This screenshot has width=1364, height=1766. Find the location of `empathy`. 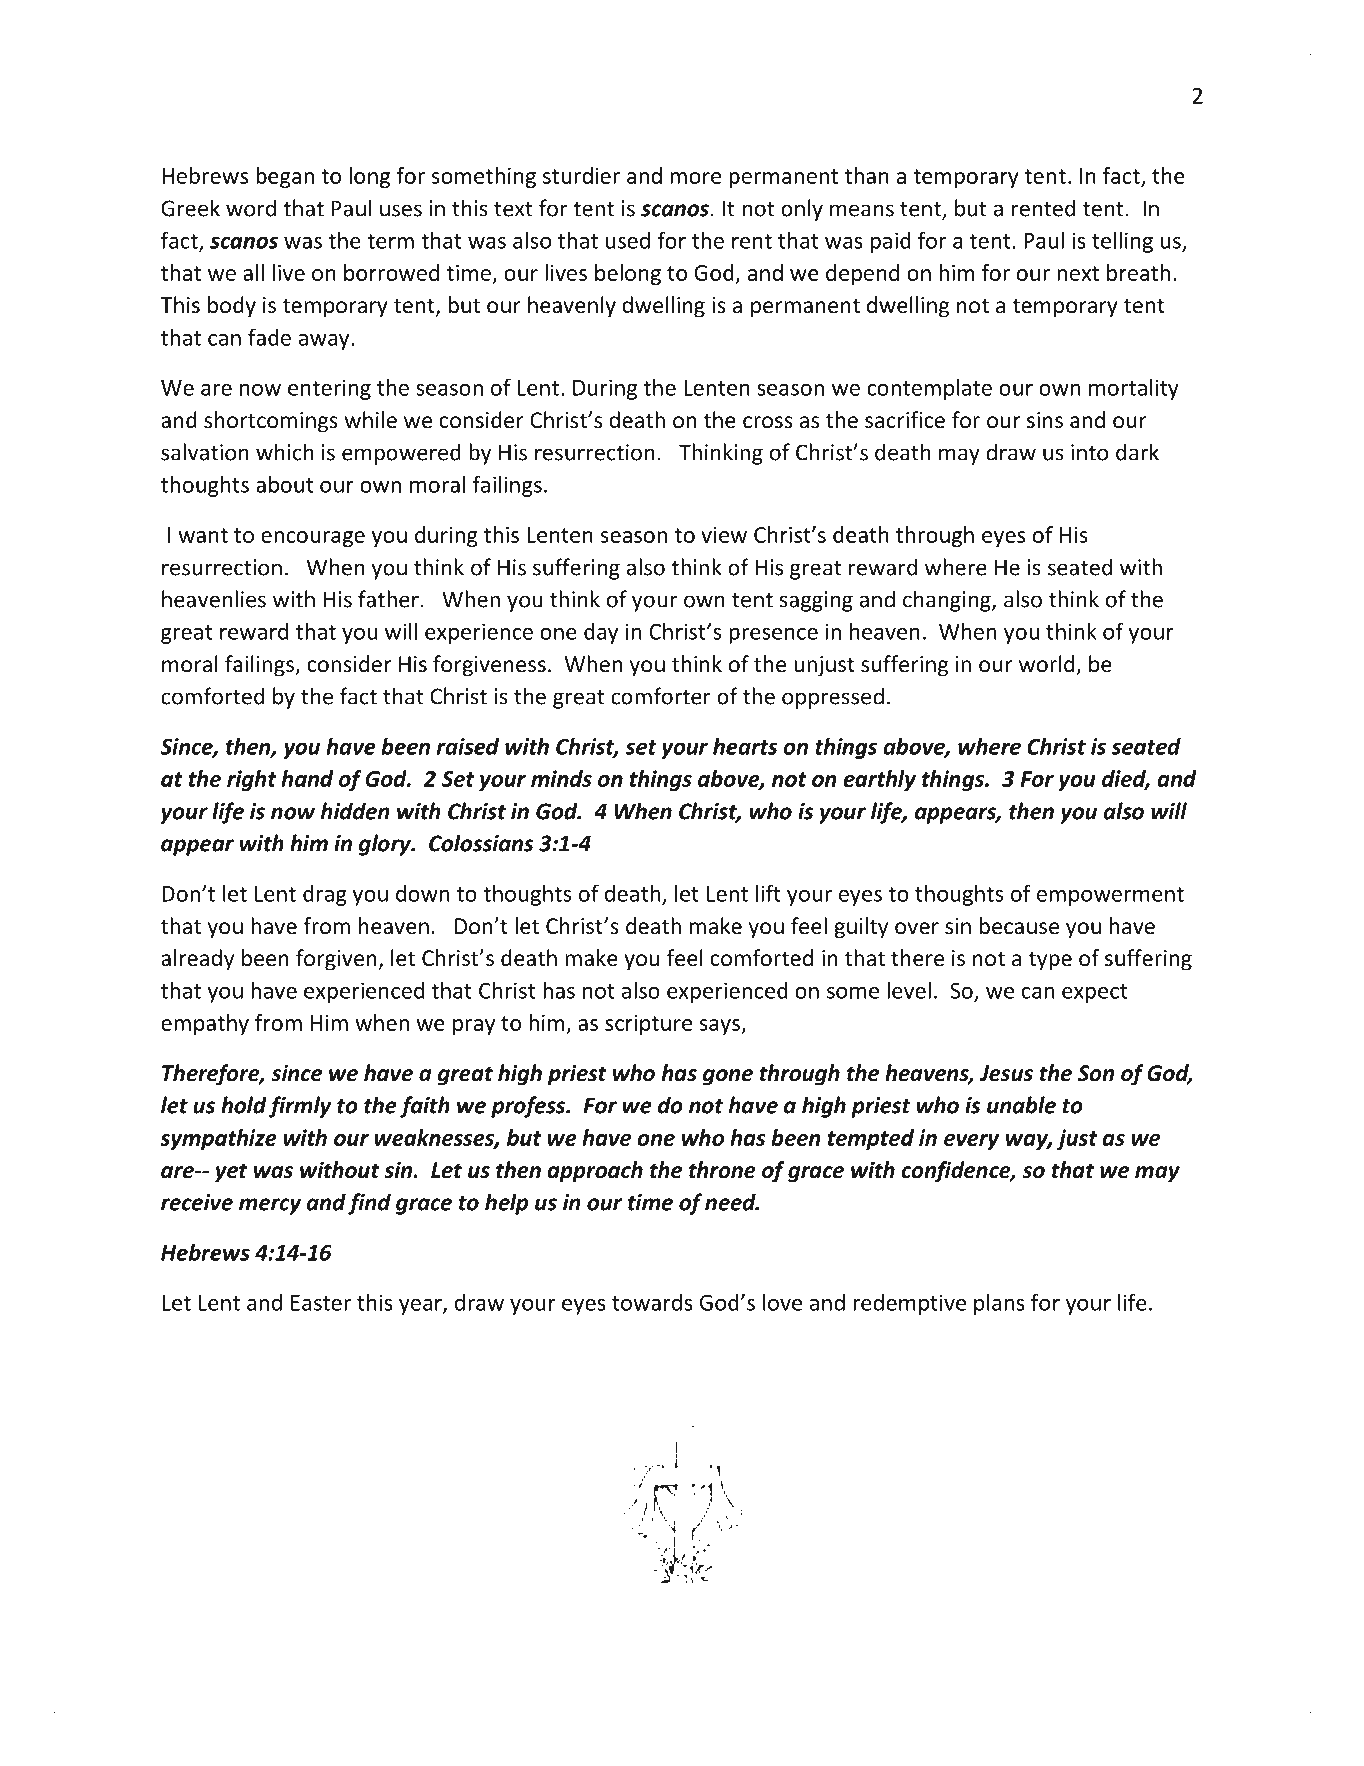

empathy is located at coordinates (205, 1024).
